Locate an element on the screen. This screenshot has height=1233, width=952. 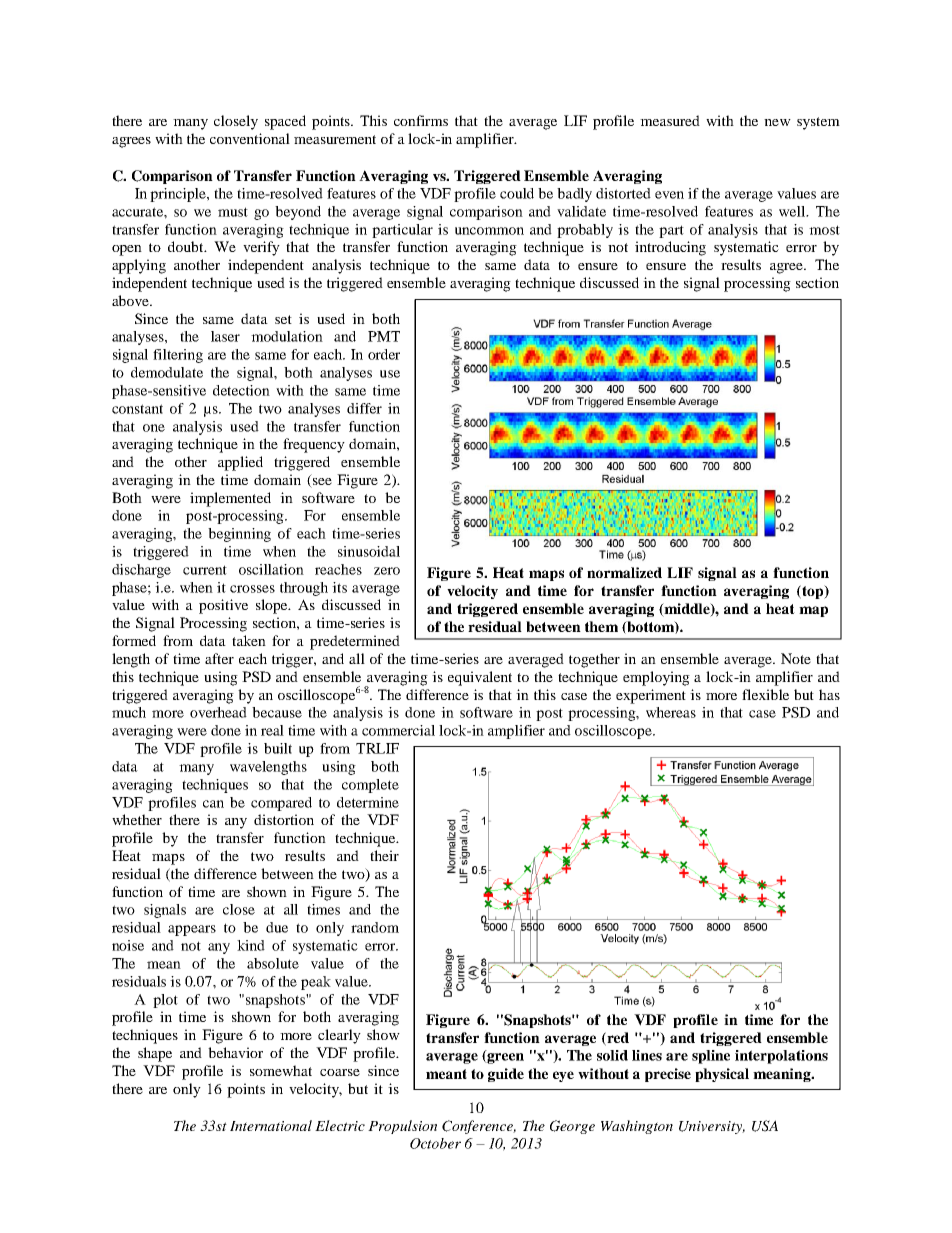
International is located at coordinates (271, 1125).
